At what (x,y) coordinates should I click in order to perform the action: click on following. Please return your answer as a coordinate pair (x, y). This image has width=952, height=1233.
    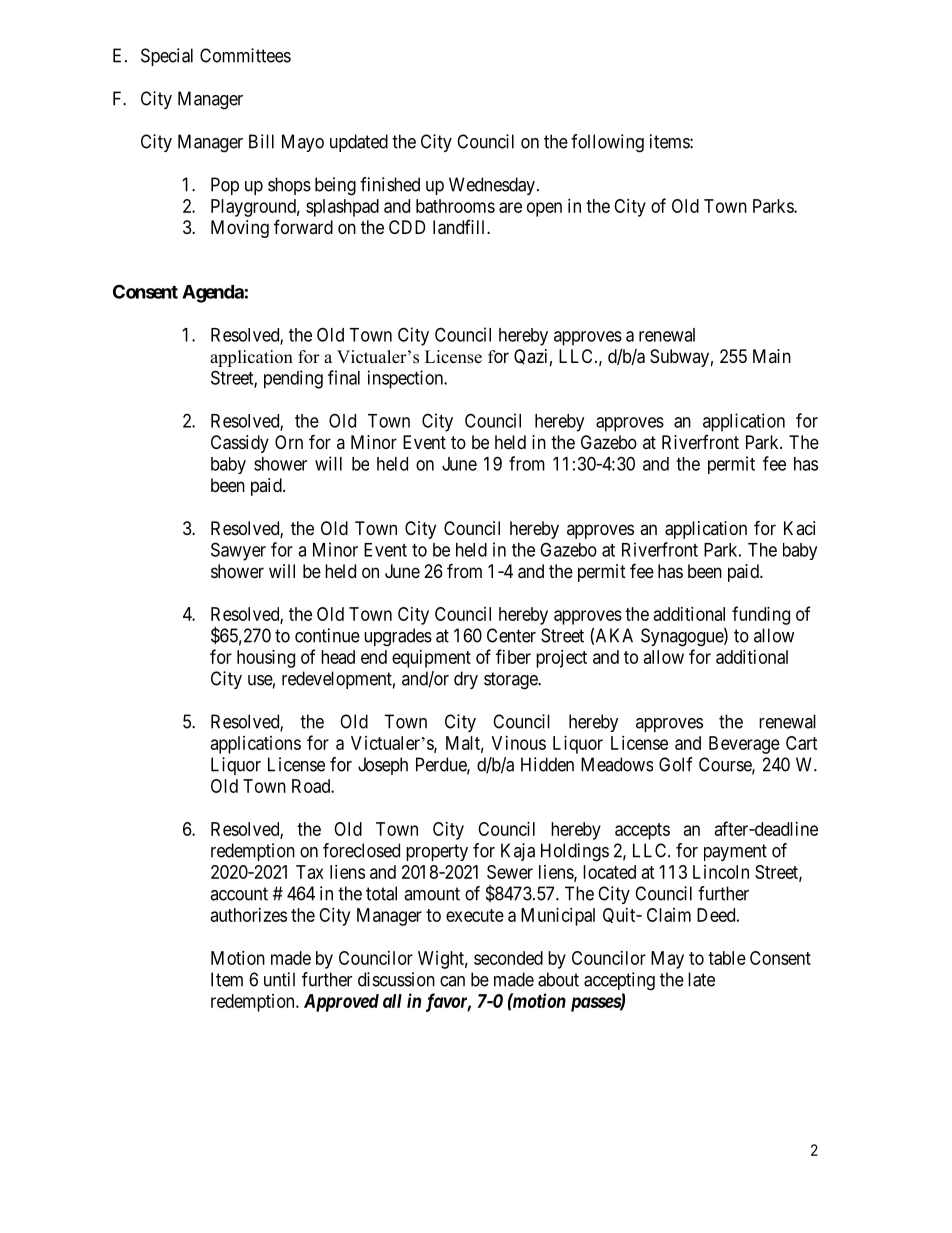
    Looking at the image, I should click on (607, 143).
